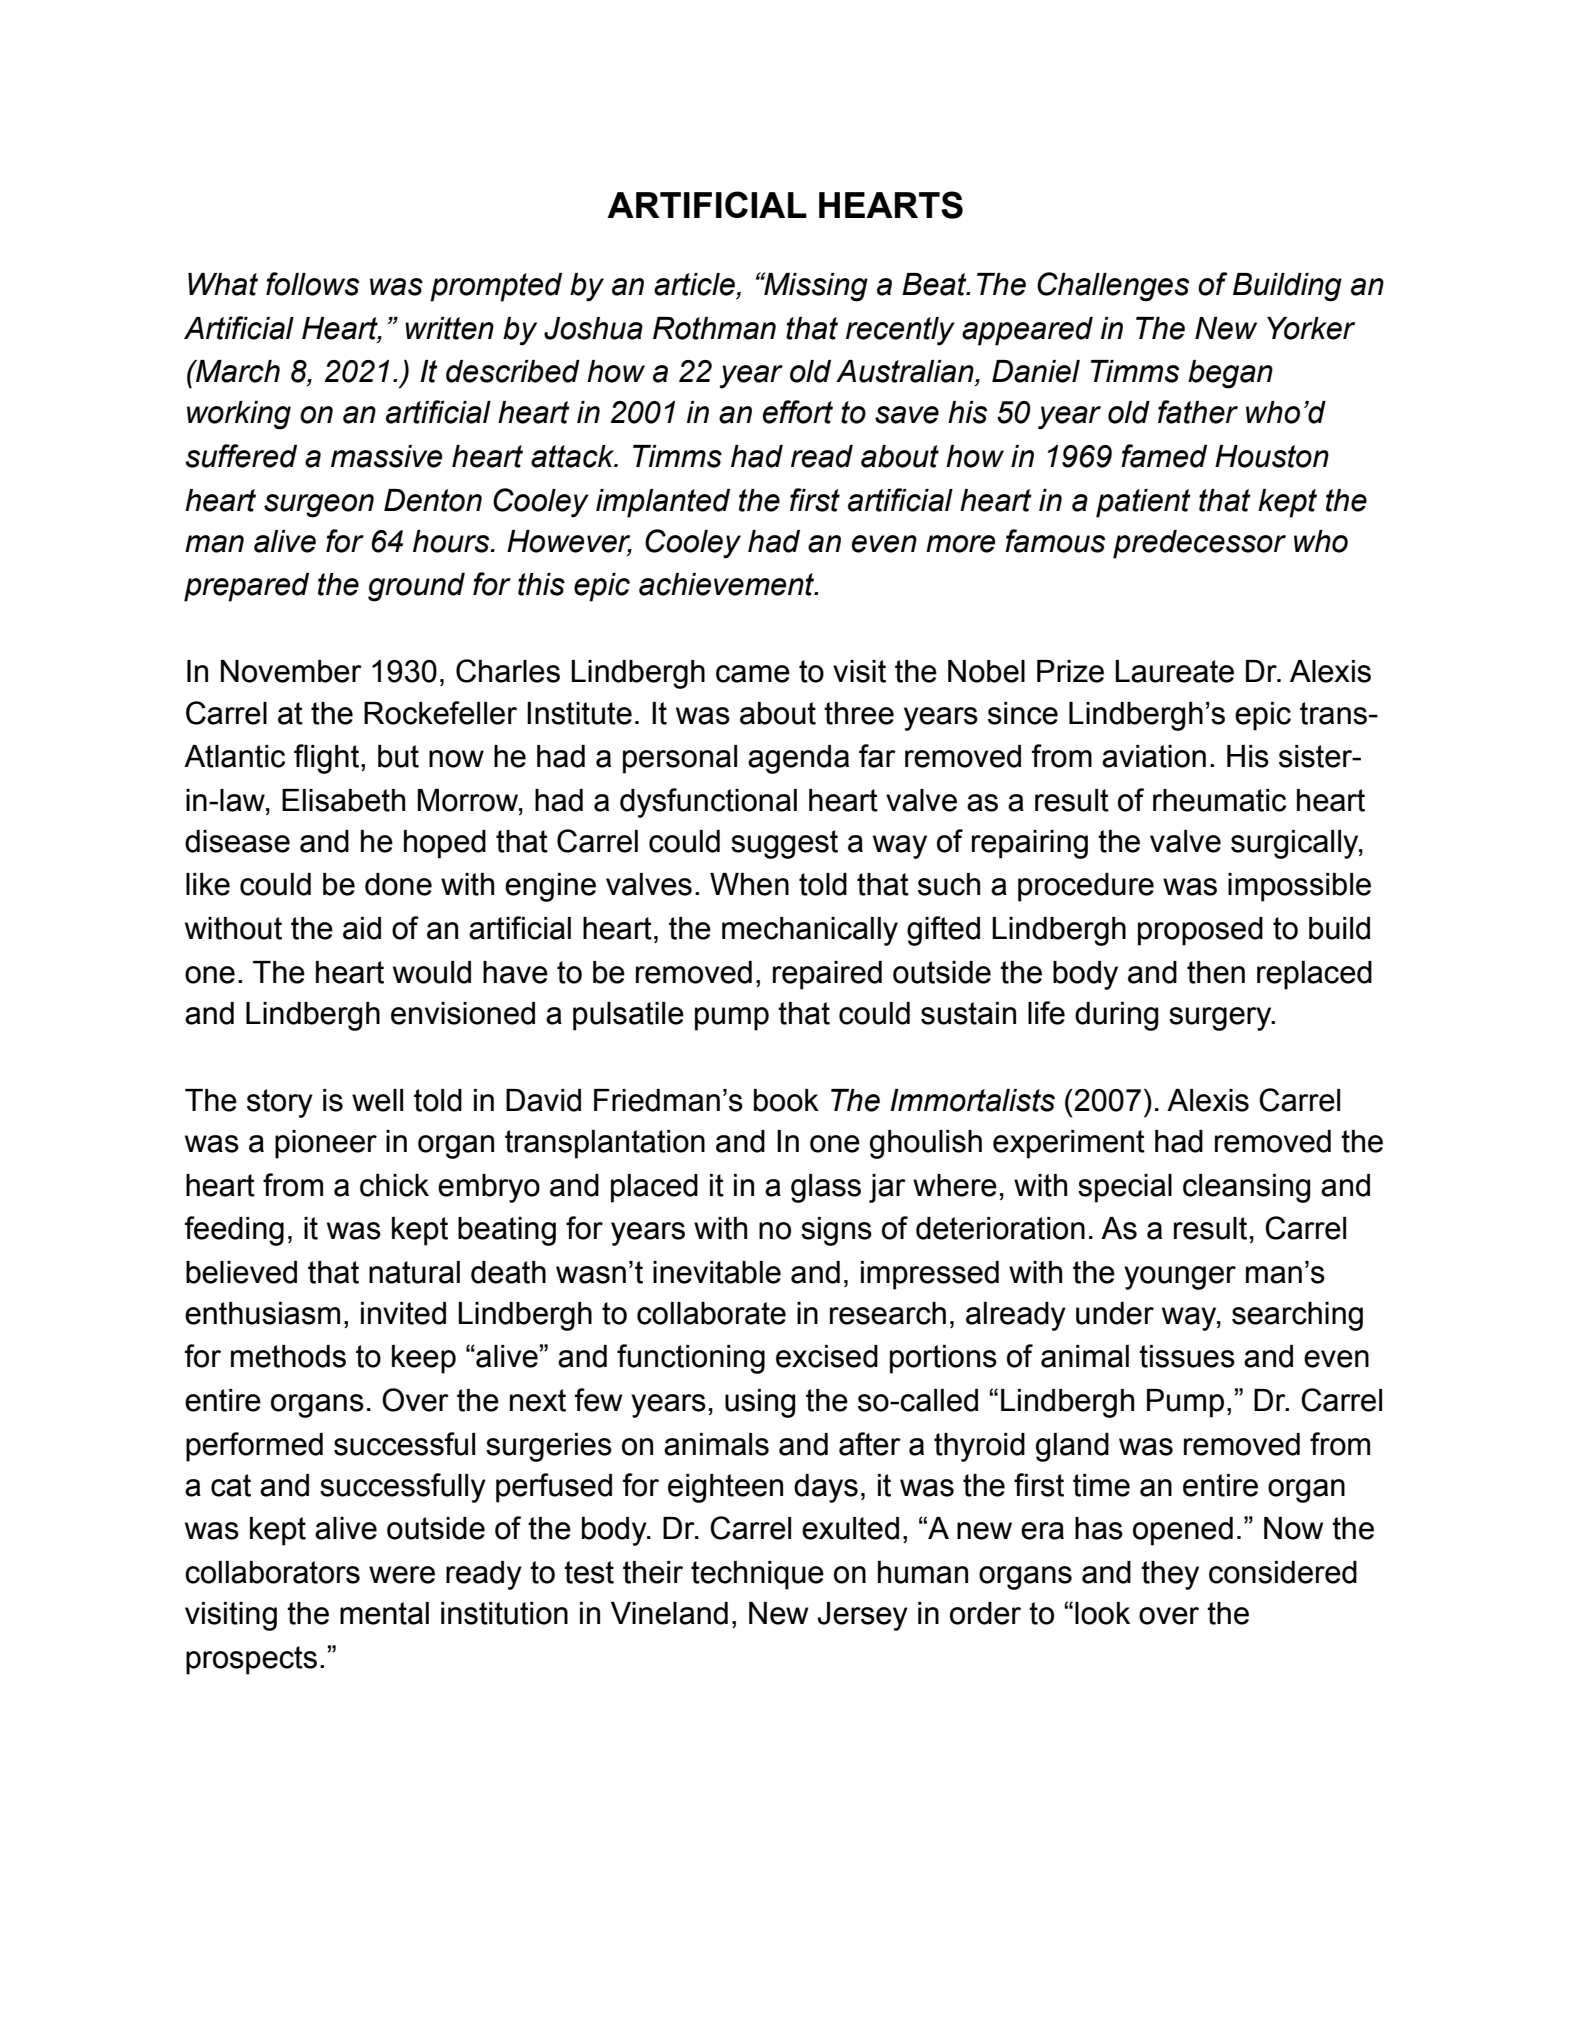  I want to click on follows, so click(312, 284).
